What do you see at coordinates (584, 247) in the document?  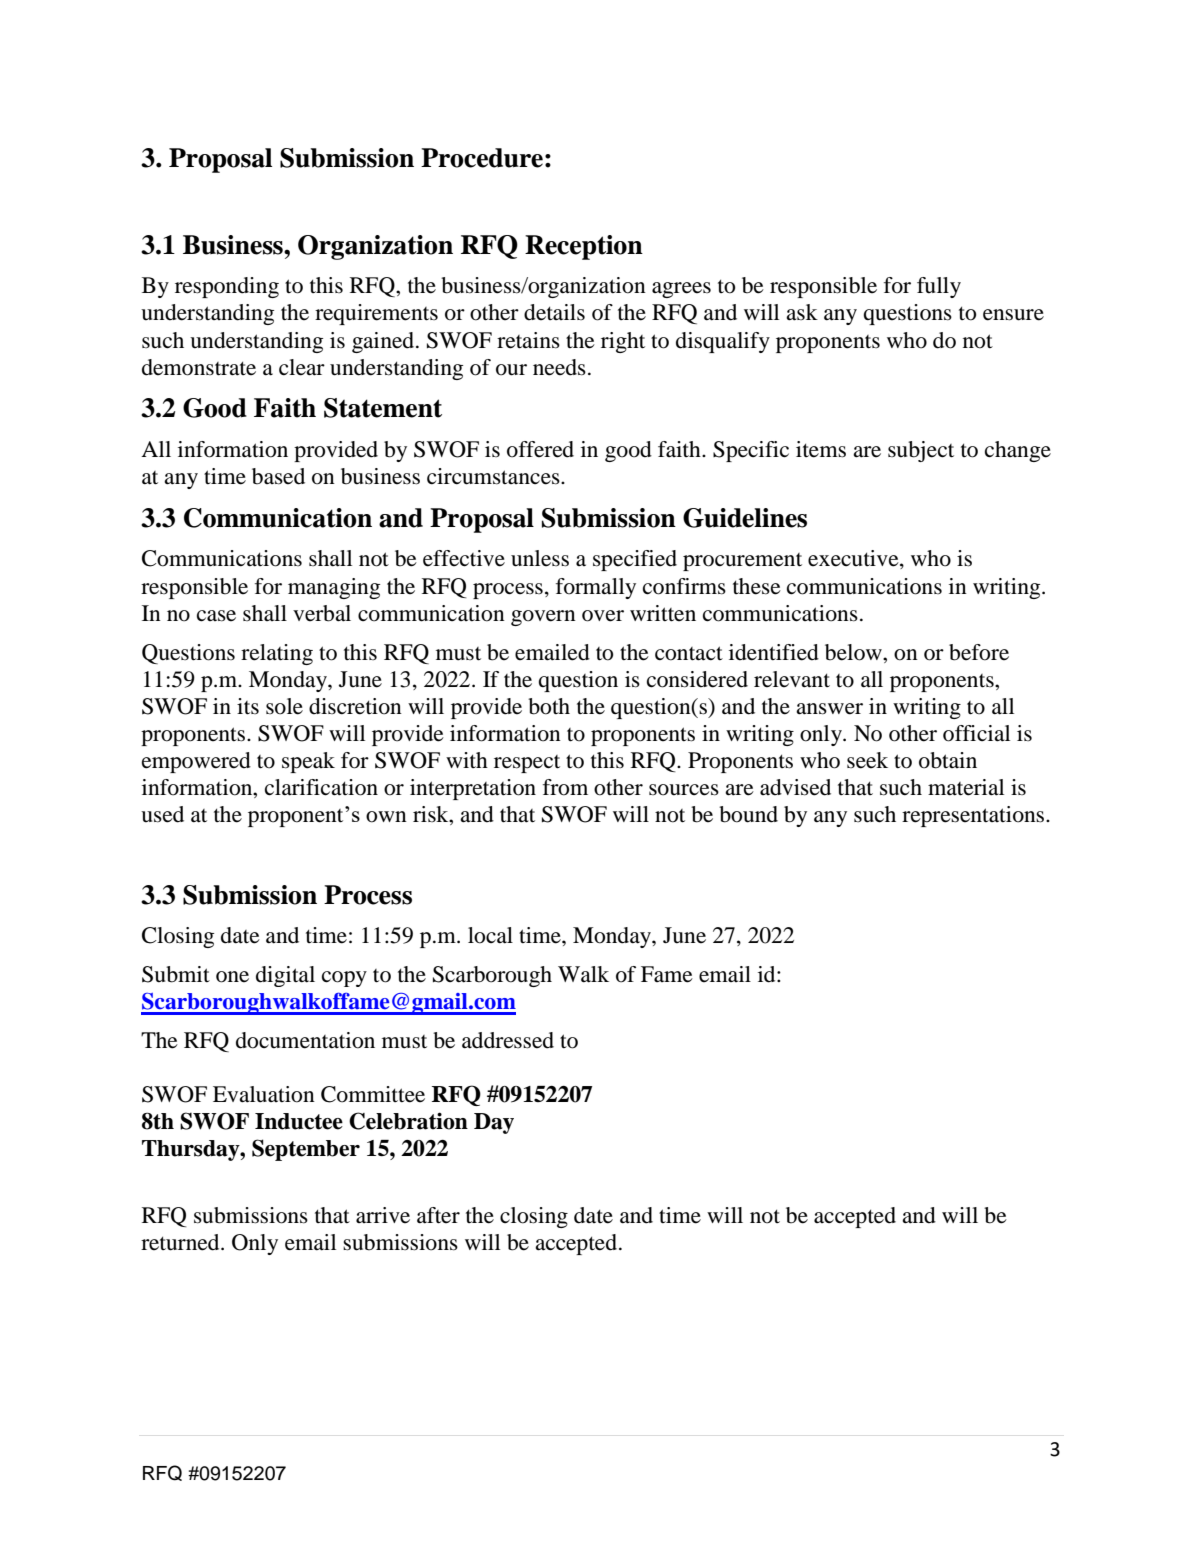 I see `Reception` at bounding box center [584, 247].
